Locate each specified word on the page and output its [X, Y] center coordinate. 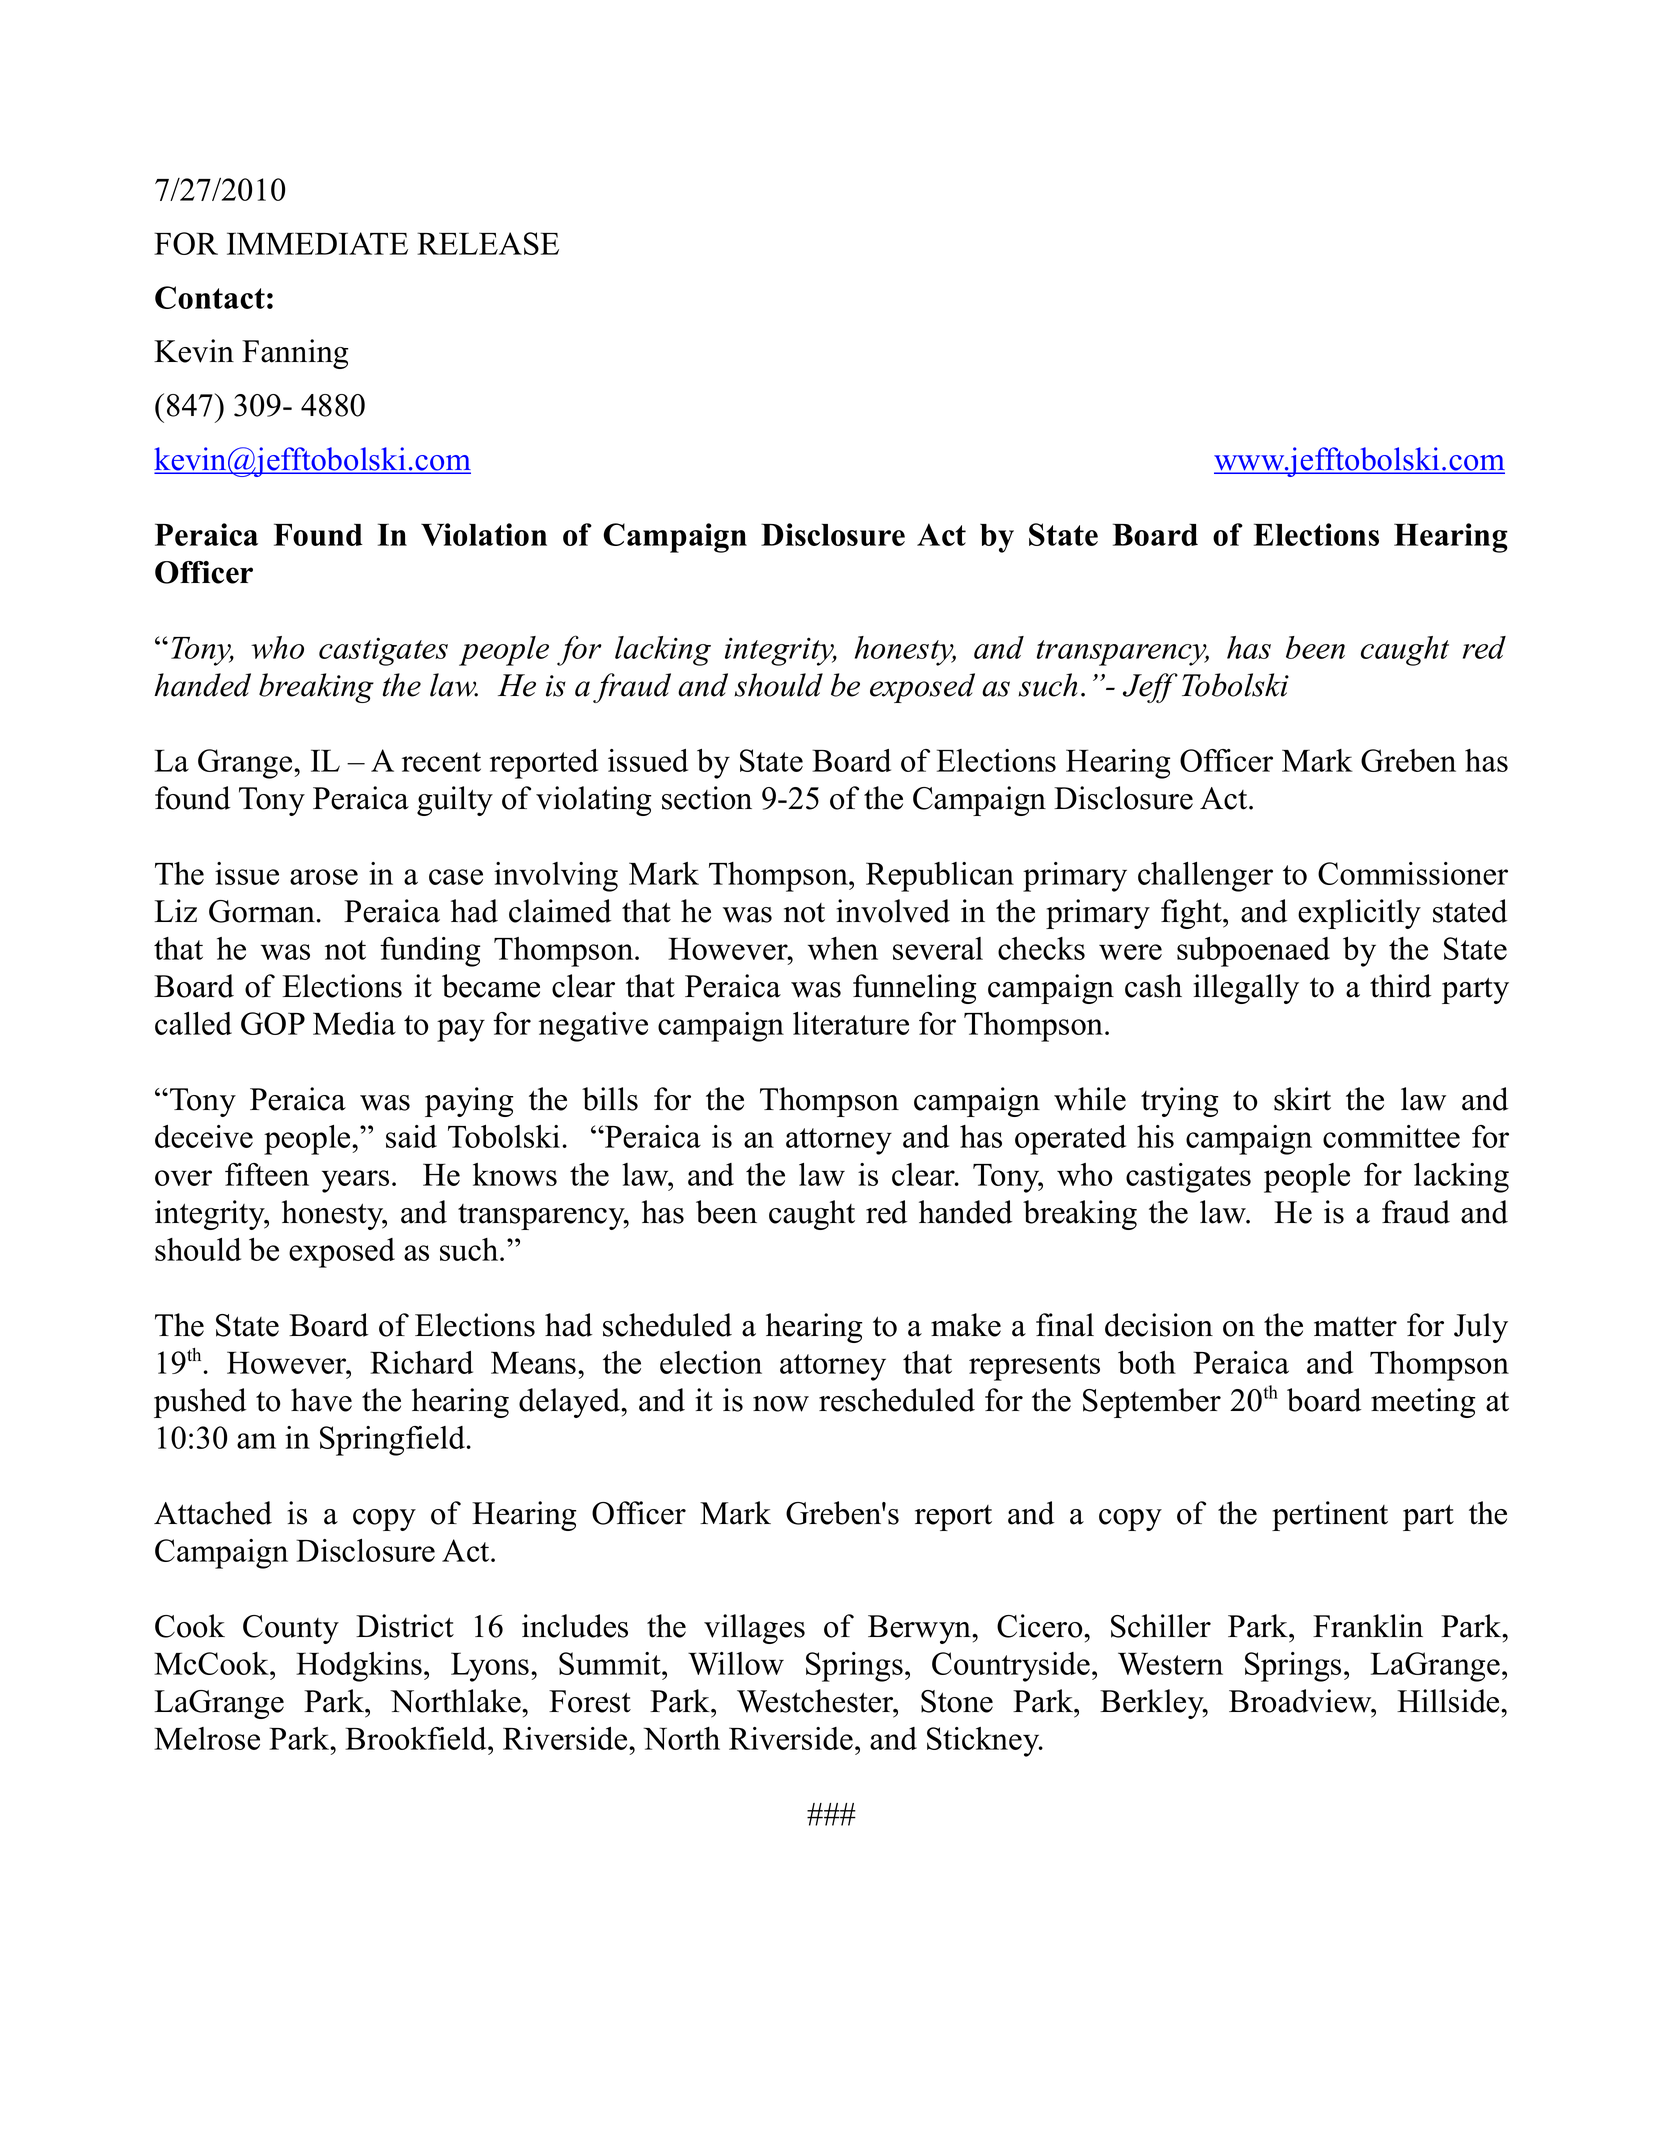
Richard [421, 1362]
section [707, 798]
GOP [273, 1023]
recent [441, 762]
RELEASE [488, 243]
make [966, 1325]
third [1400, 986]
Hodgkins [359, 1667]
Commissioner [1413, 873]
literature [851, 1023]
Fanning [295, 354]
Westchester [816, 1701]
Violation [484, 534]
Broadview [1301, 1701]
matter [1355, 1327]
